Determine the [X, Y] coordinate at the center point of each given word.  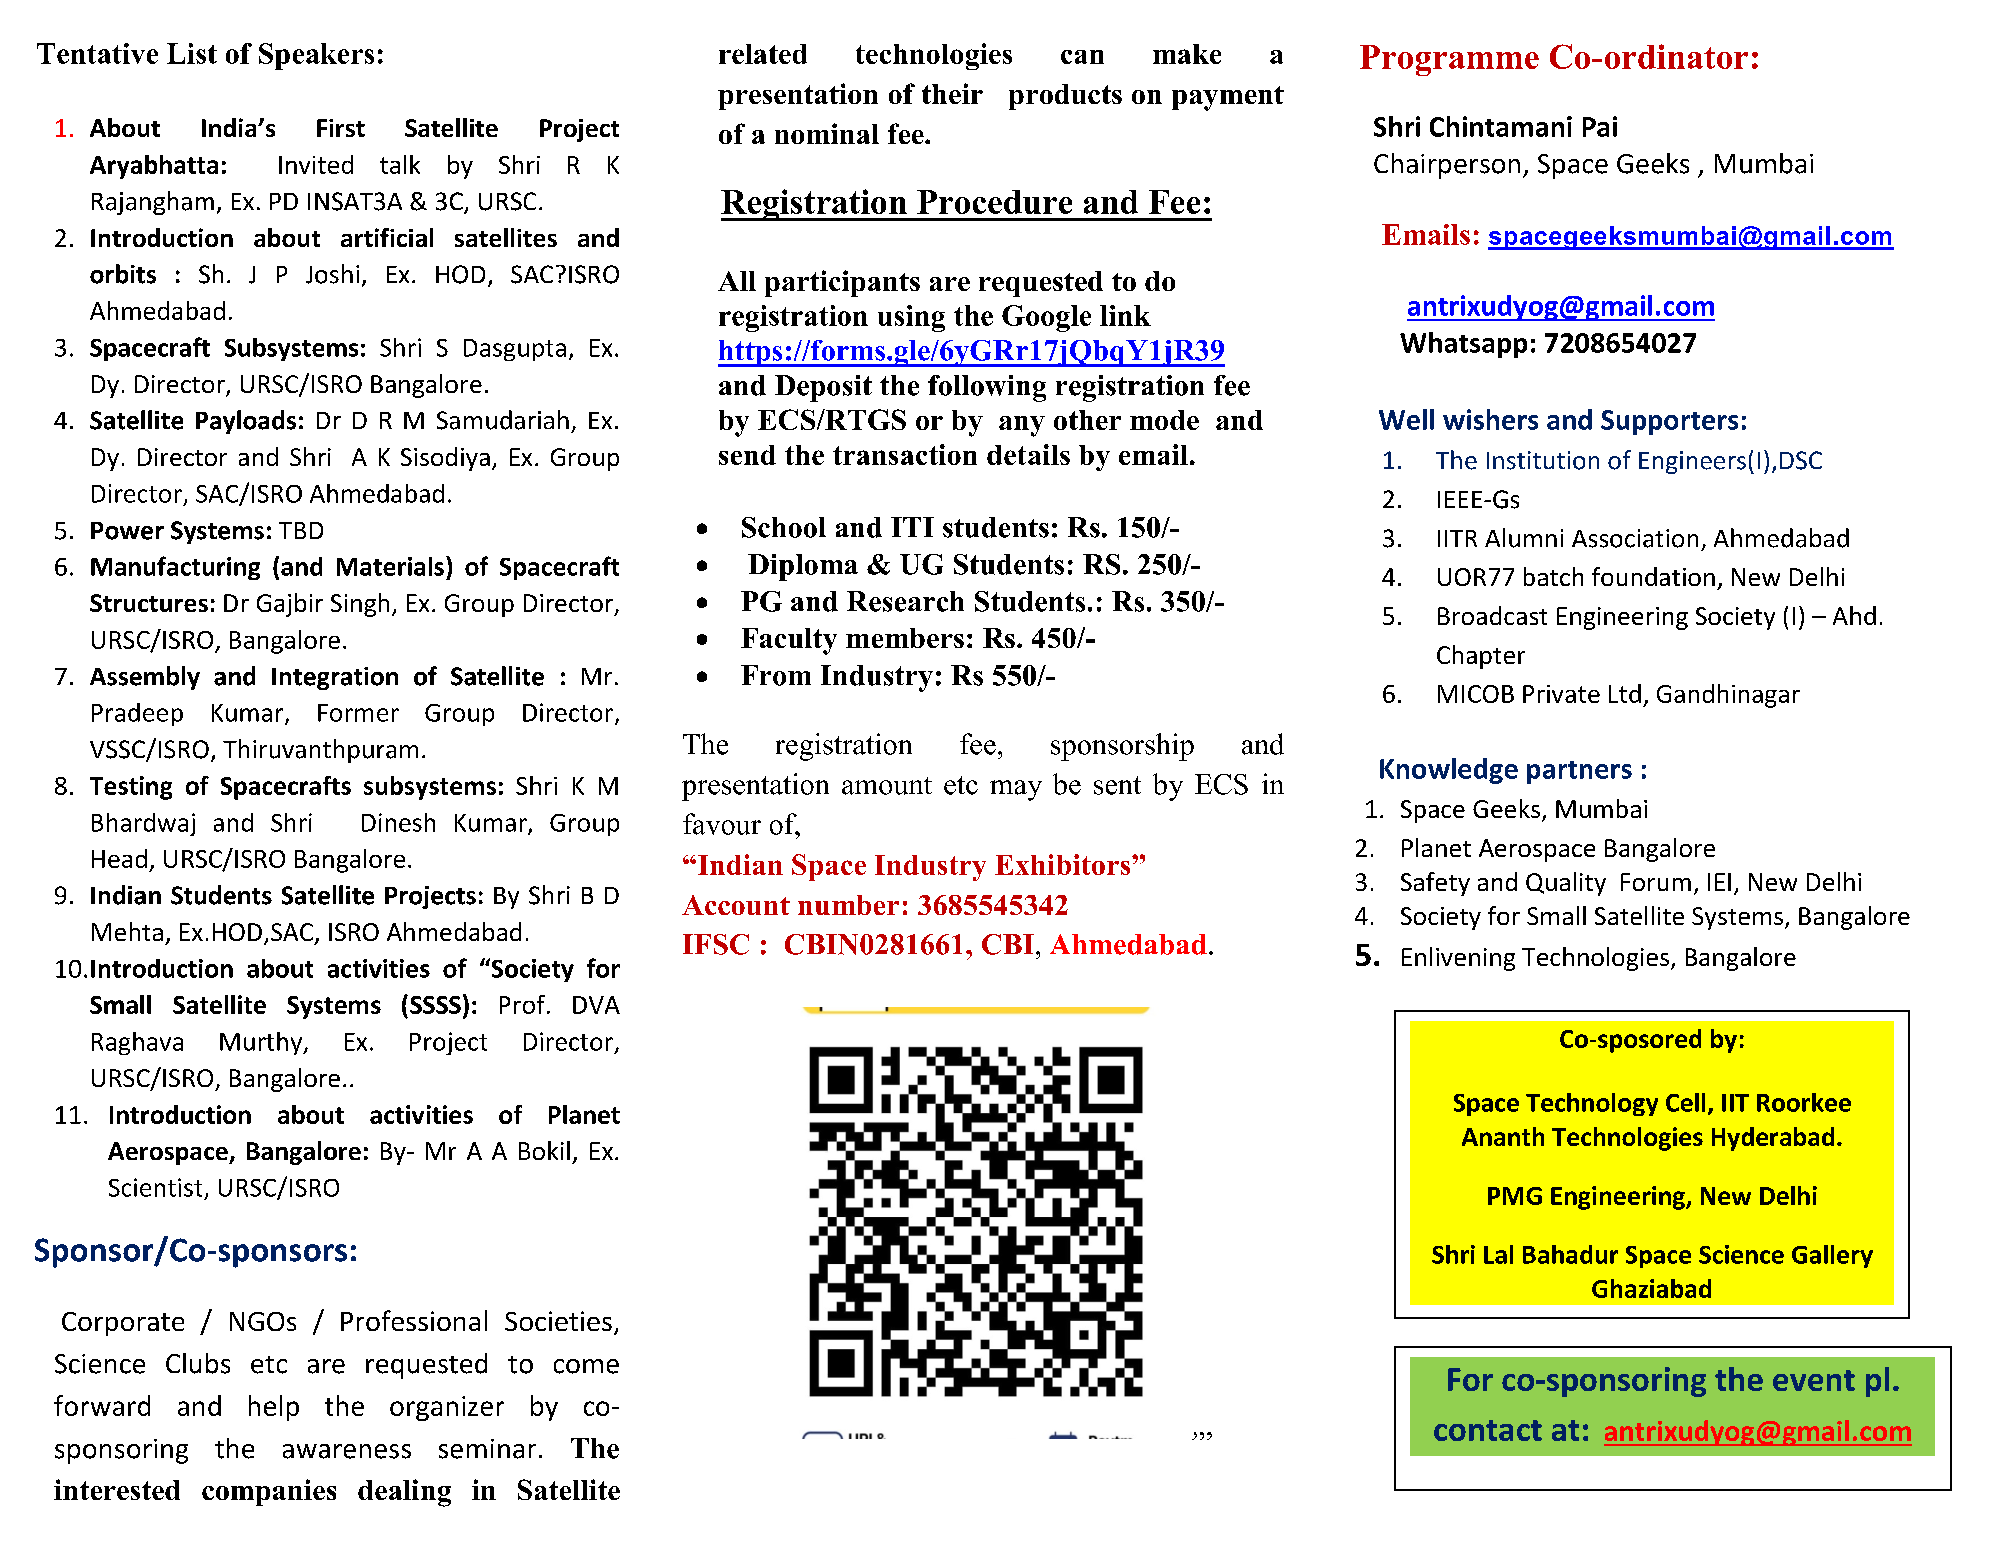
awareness [347, 1451]
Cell [1685, 1102]
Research [905, 601]
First [341, 128]
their [952, 93]
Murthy [262, 1043]
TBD [301, 530]
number [848, 905]
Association [1635, 538]
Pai [1600, 126]
